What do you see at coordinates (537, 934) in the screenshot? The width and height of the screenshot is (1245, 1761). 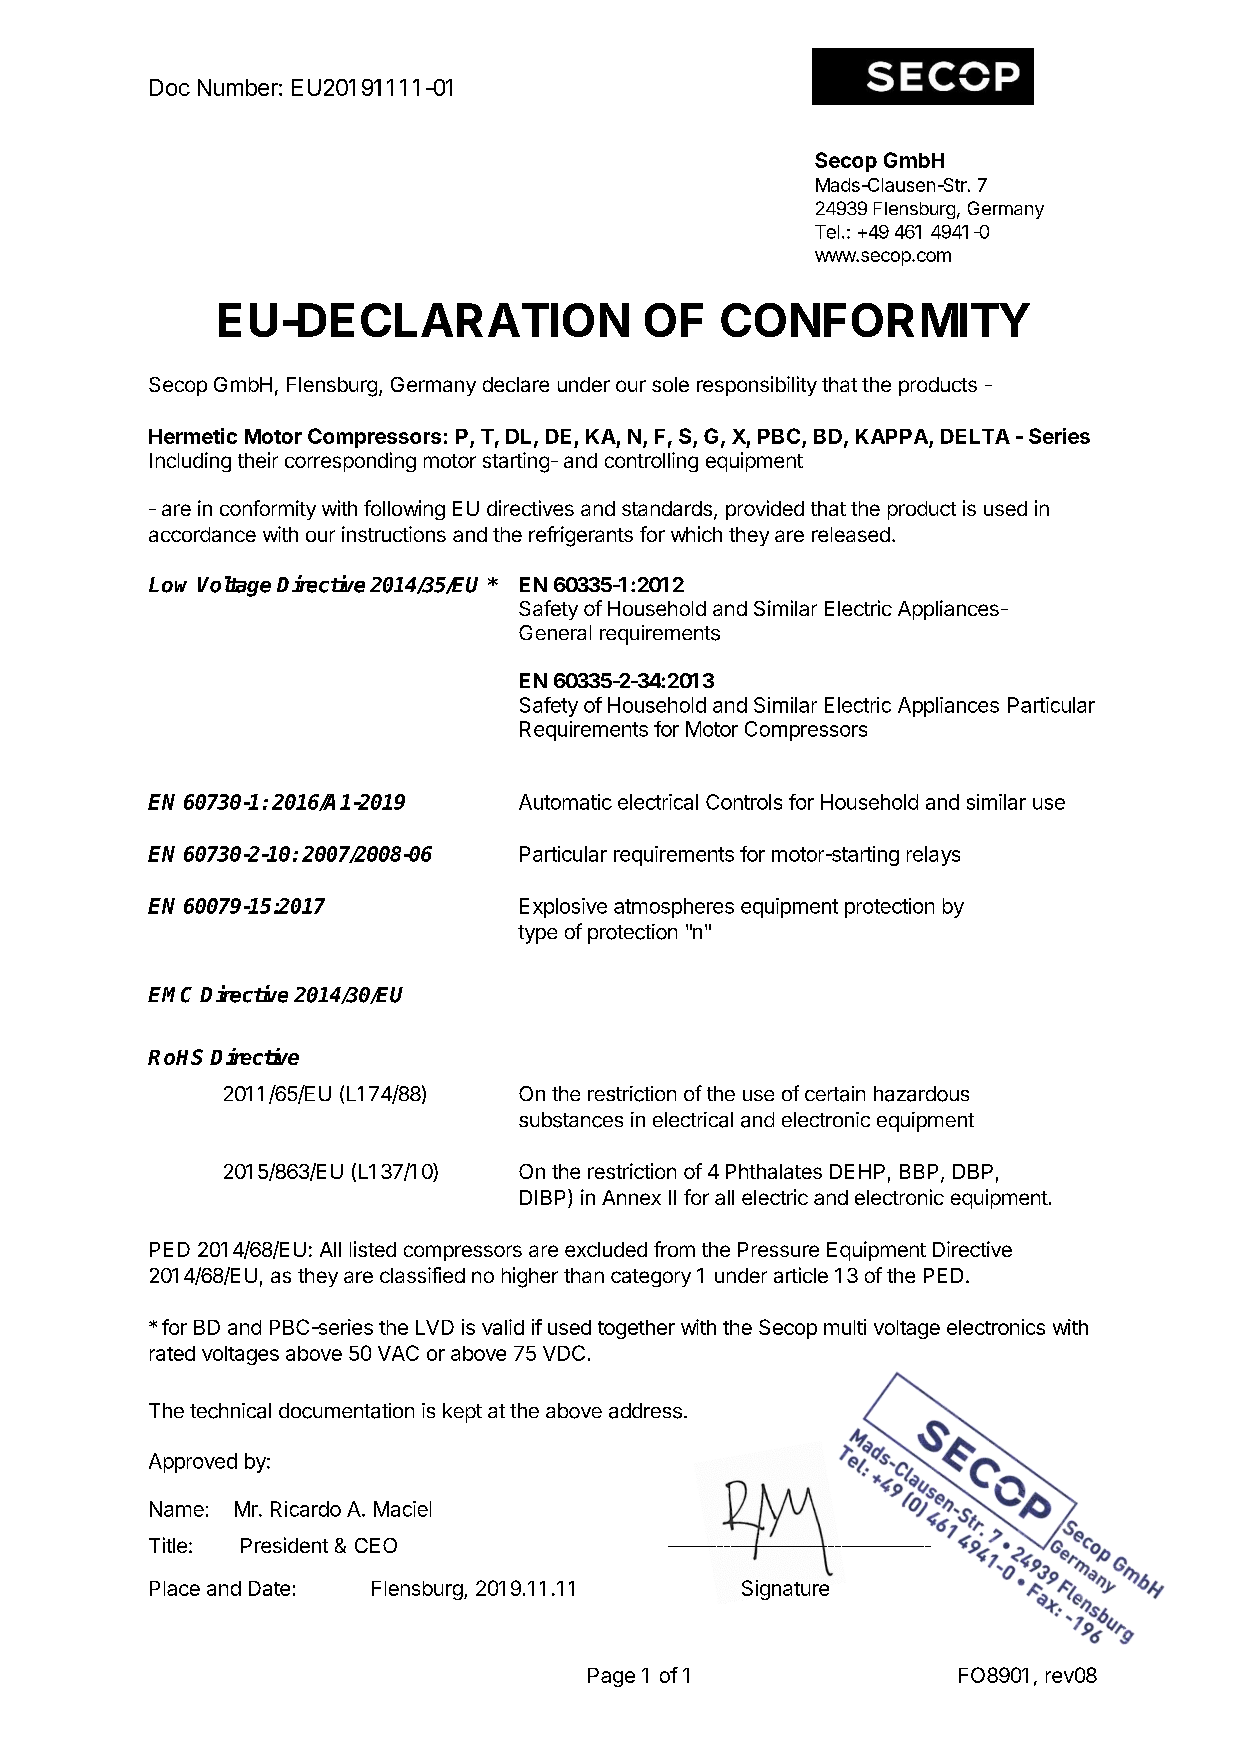 I see `type` at bounding box center [537, 934].
